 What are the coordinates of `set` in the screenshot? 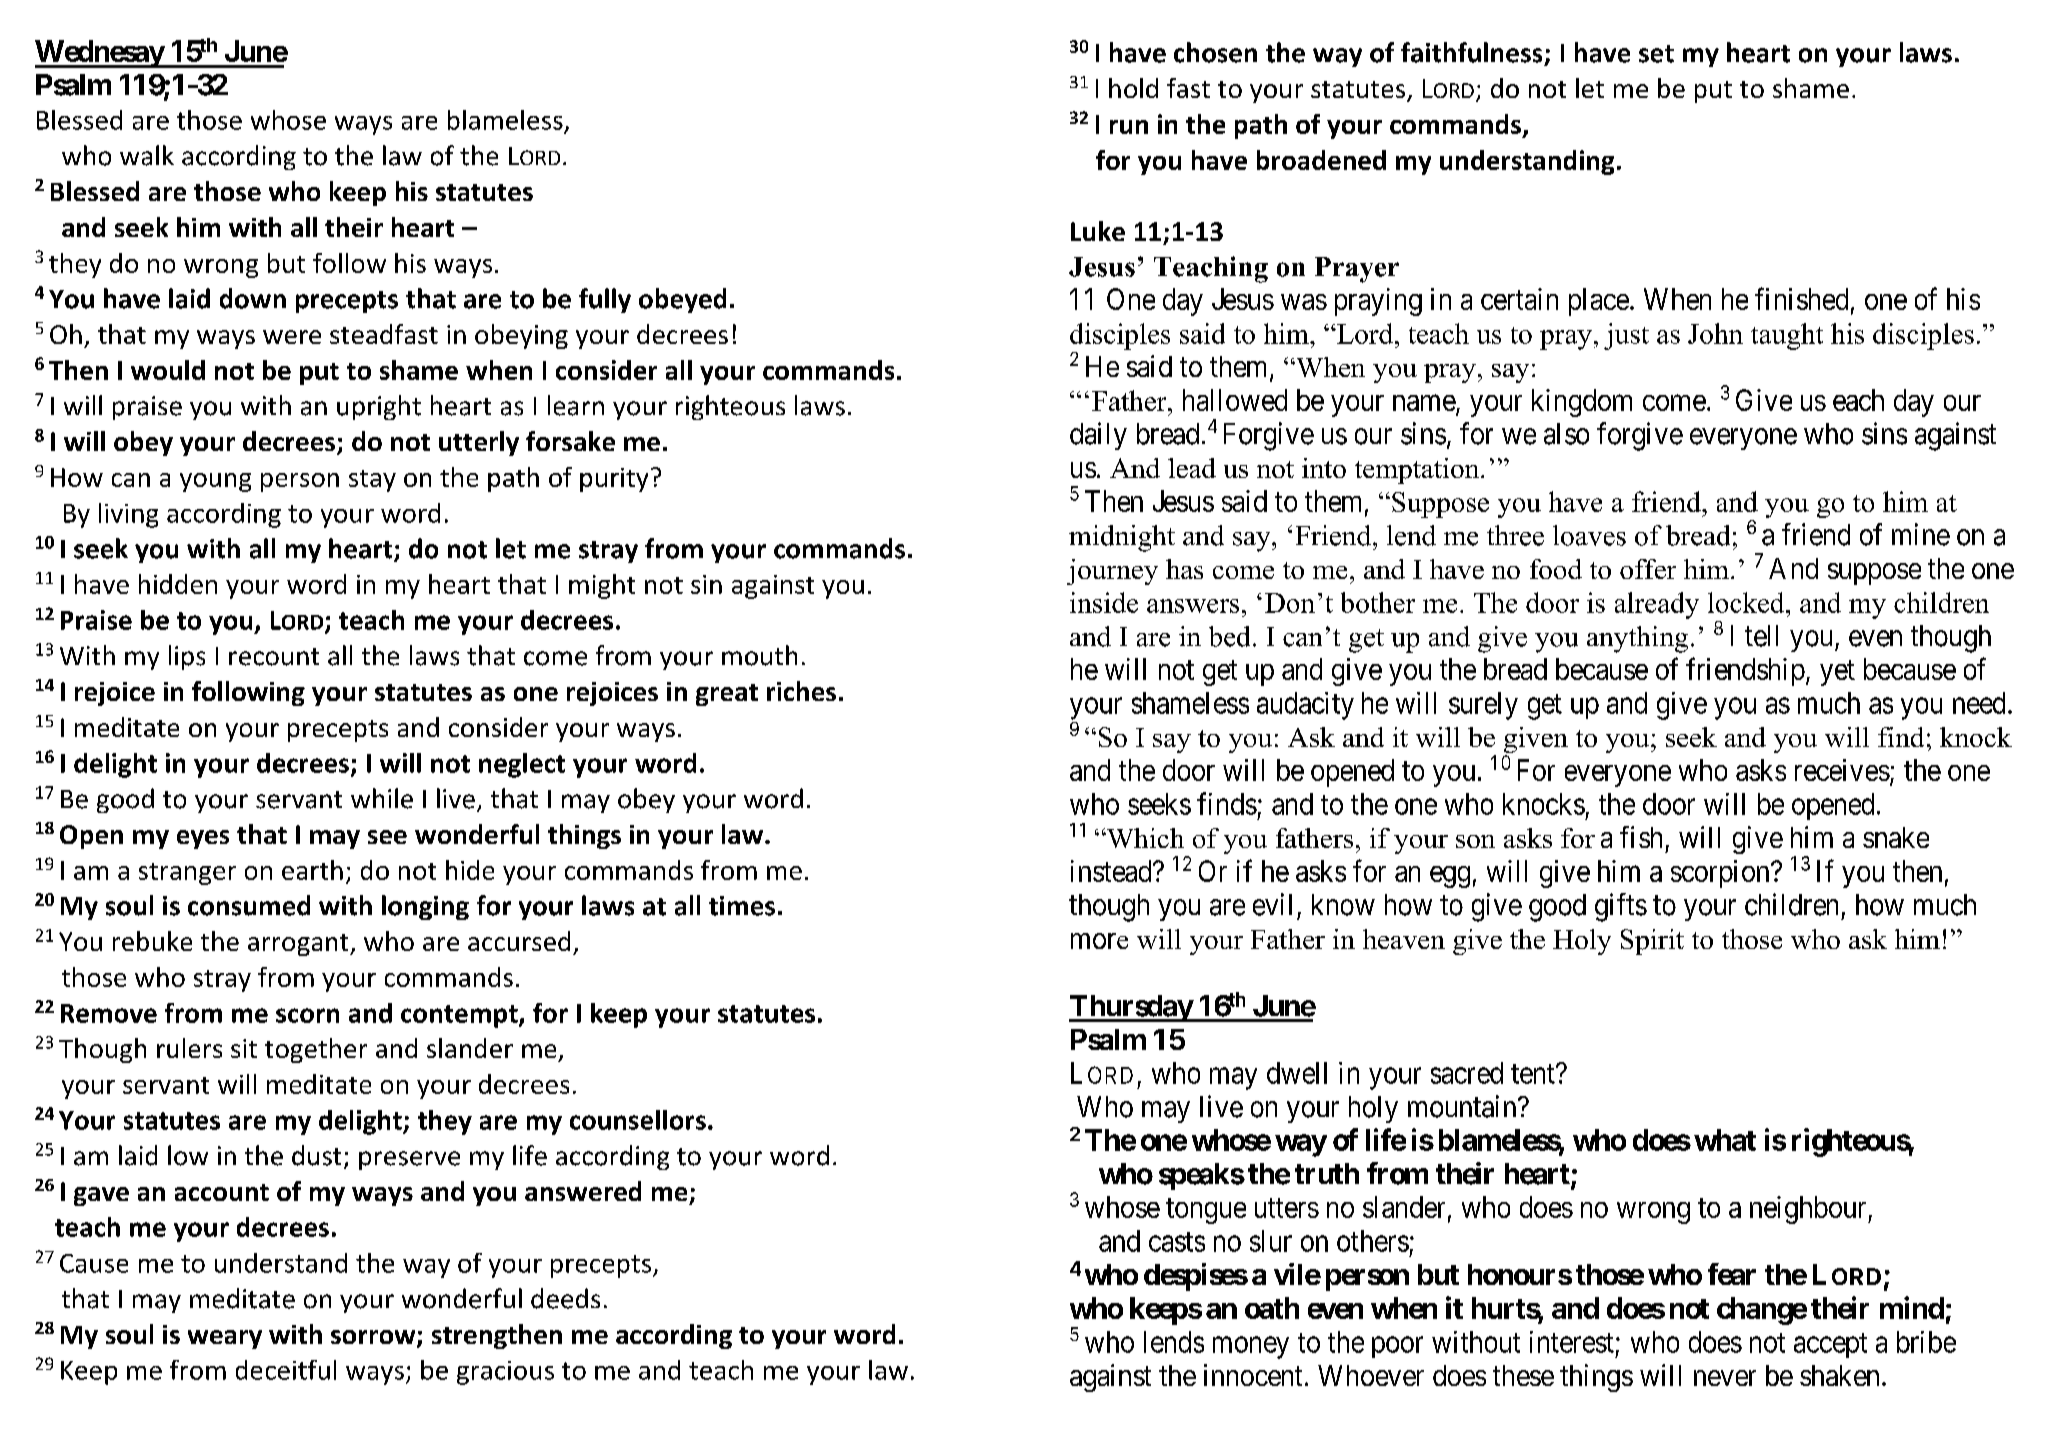 It's located at (1656, 54).
